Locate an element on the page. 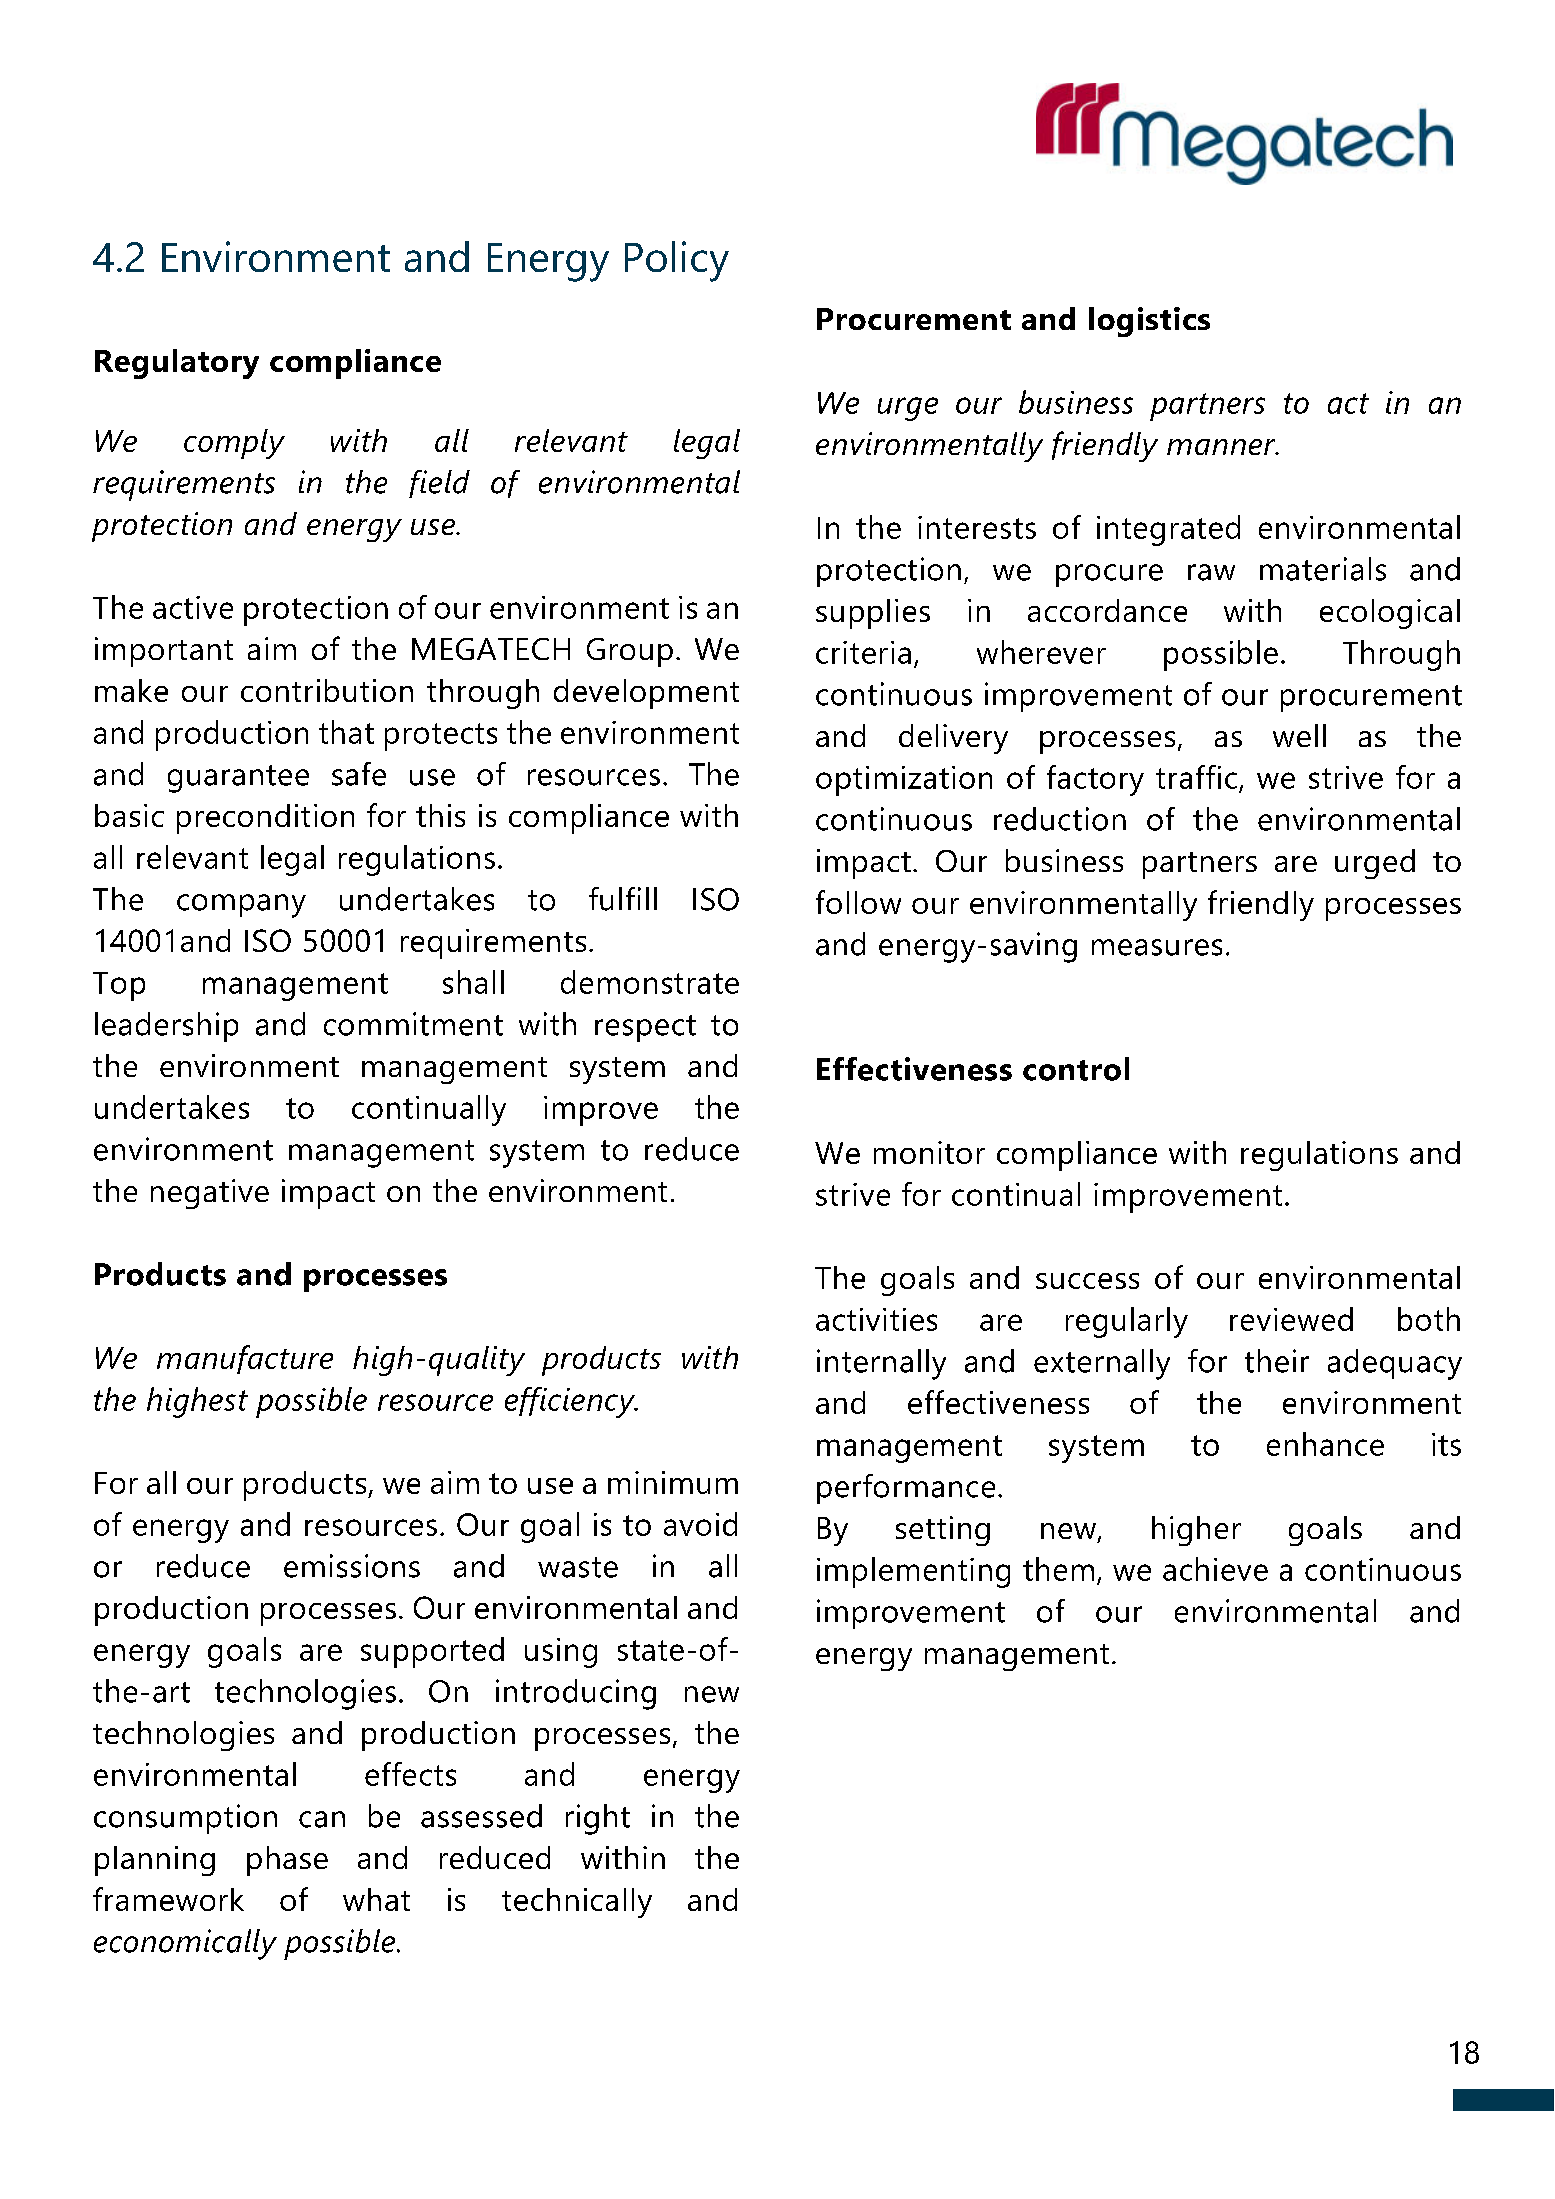 The height and width of the page is (2199, 1555). follow is located at coordinates (858, 902).
